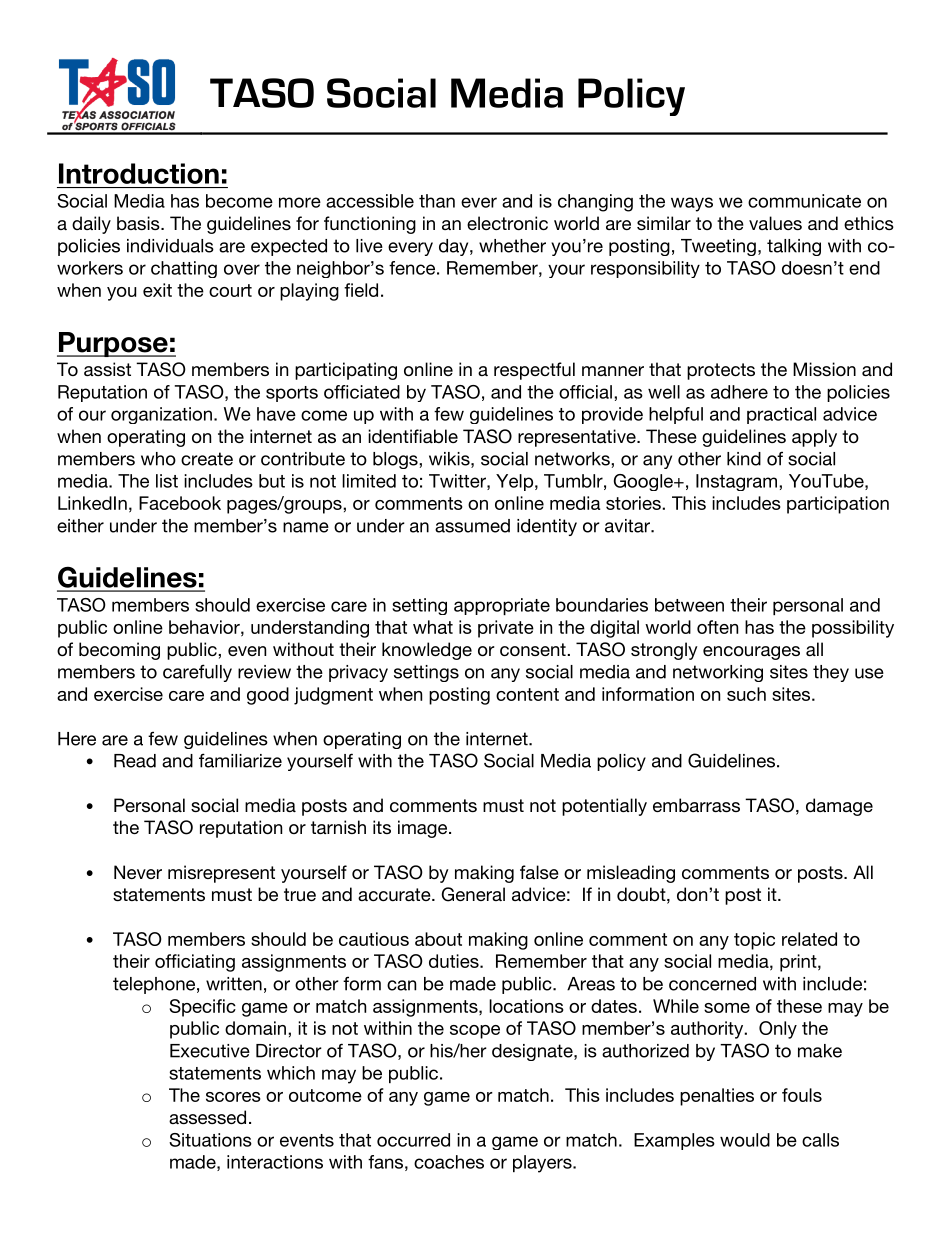 The image size is (952, 1233). I want to click on than, so click(437, 201).
